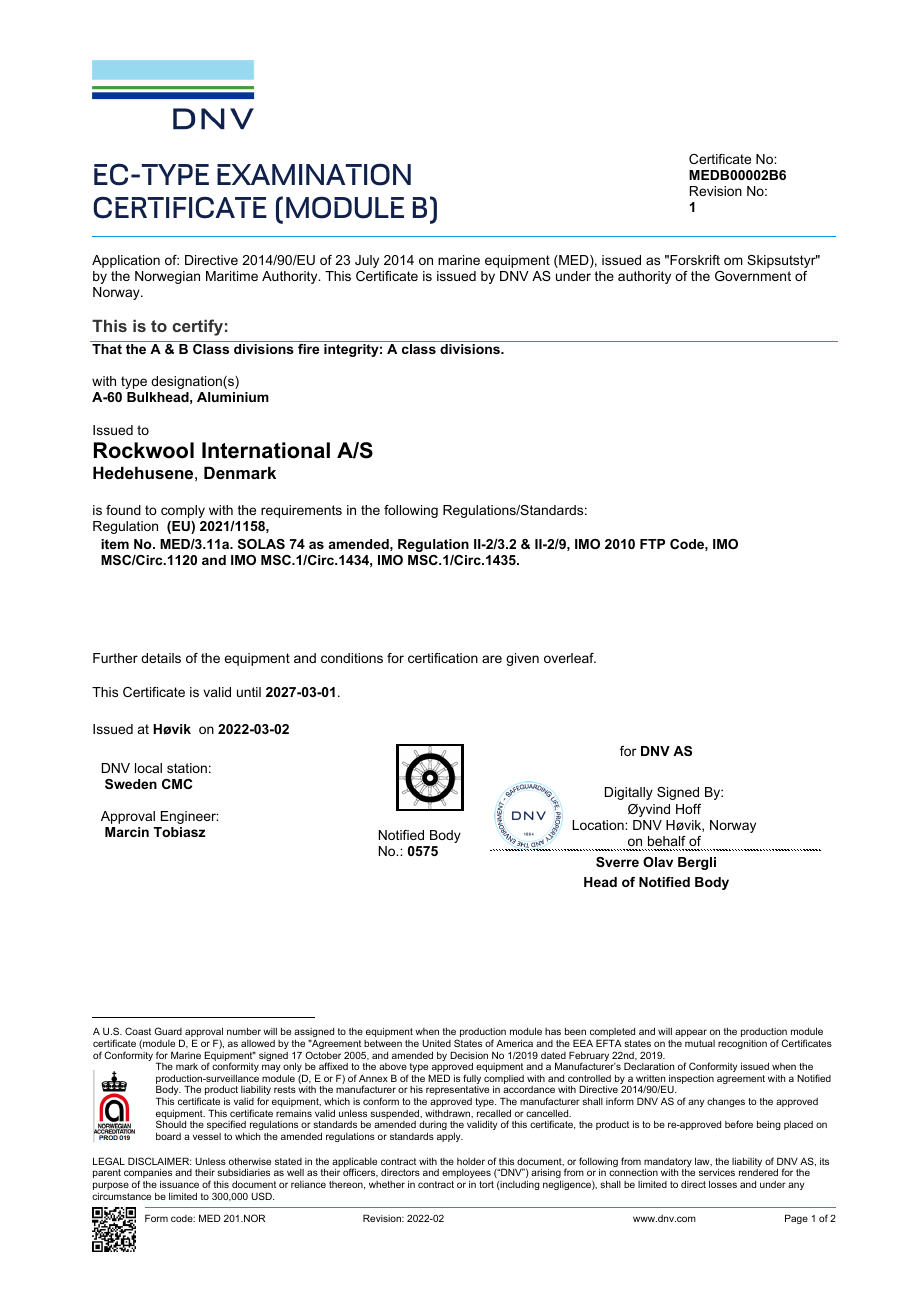  What do you see at coordinates (443, 658) in the page?
I see `certification` at bounding box center [443, 658].
